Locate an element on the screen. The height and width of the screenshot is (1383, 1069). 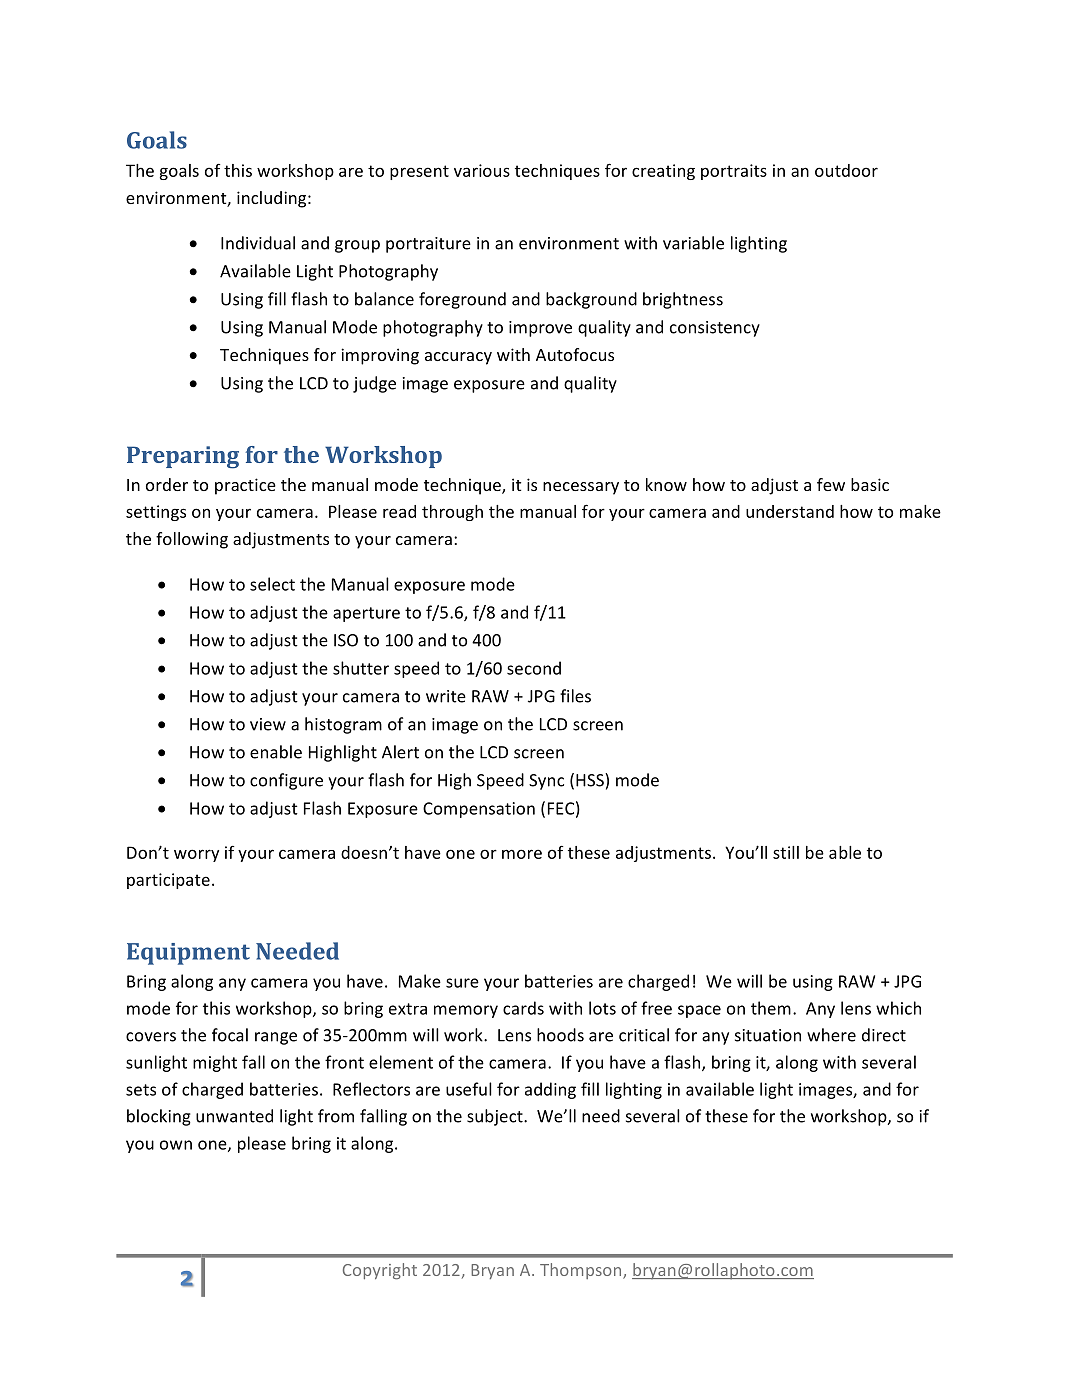
outdoor is located at coordinates (846, 170).
